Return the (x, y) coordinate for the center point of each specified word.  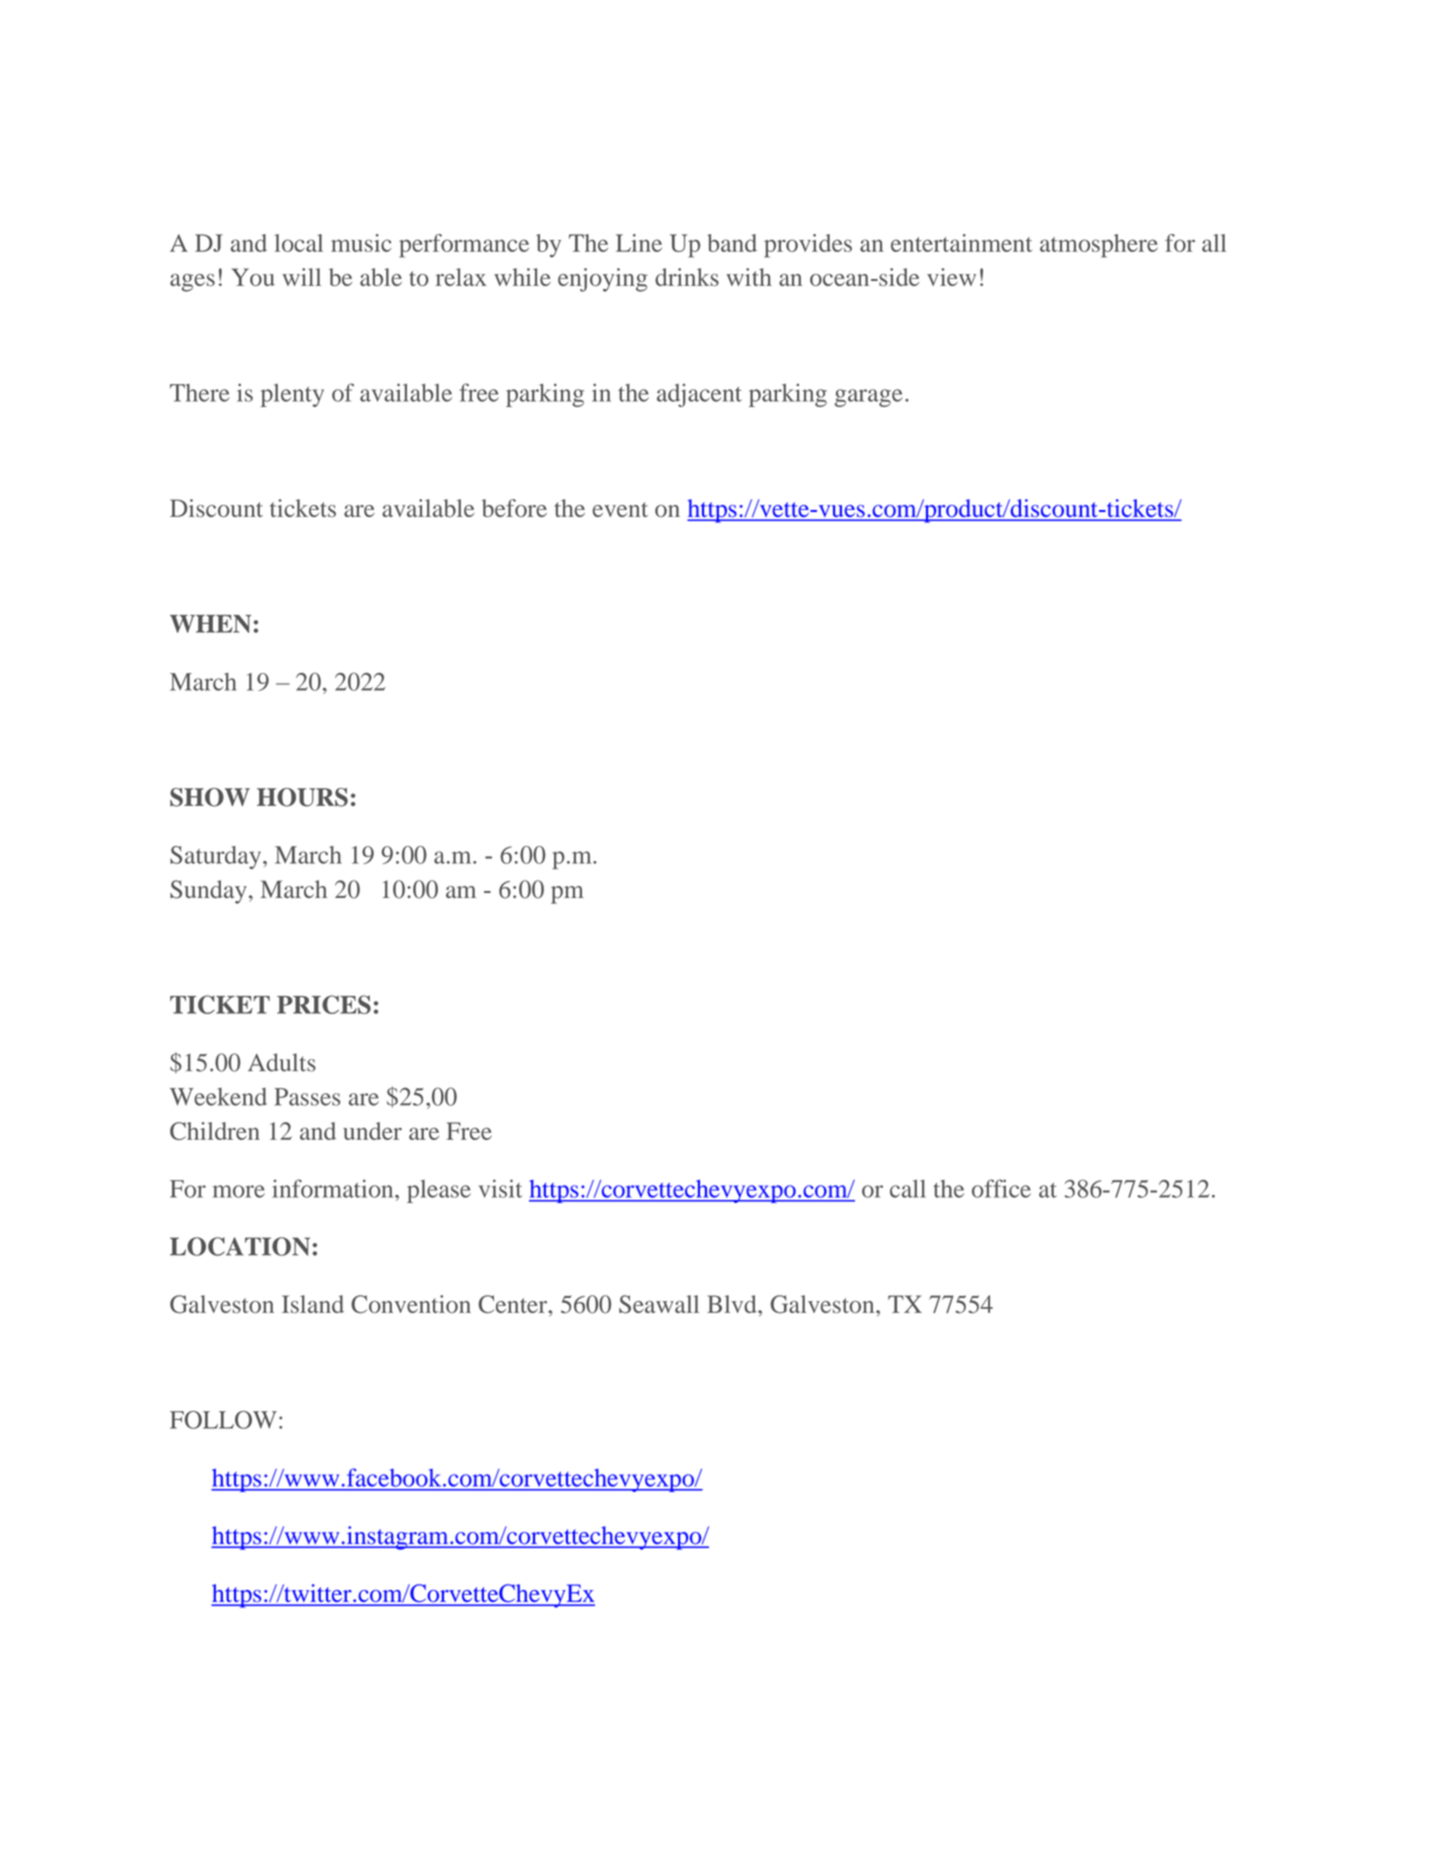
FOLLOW (223, 1420)
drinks (687, 277)
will (301, 277)
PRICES (324, 1004)
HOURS (302, 797)
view (951, 277)
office (1001, 1188)
